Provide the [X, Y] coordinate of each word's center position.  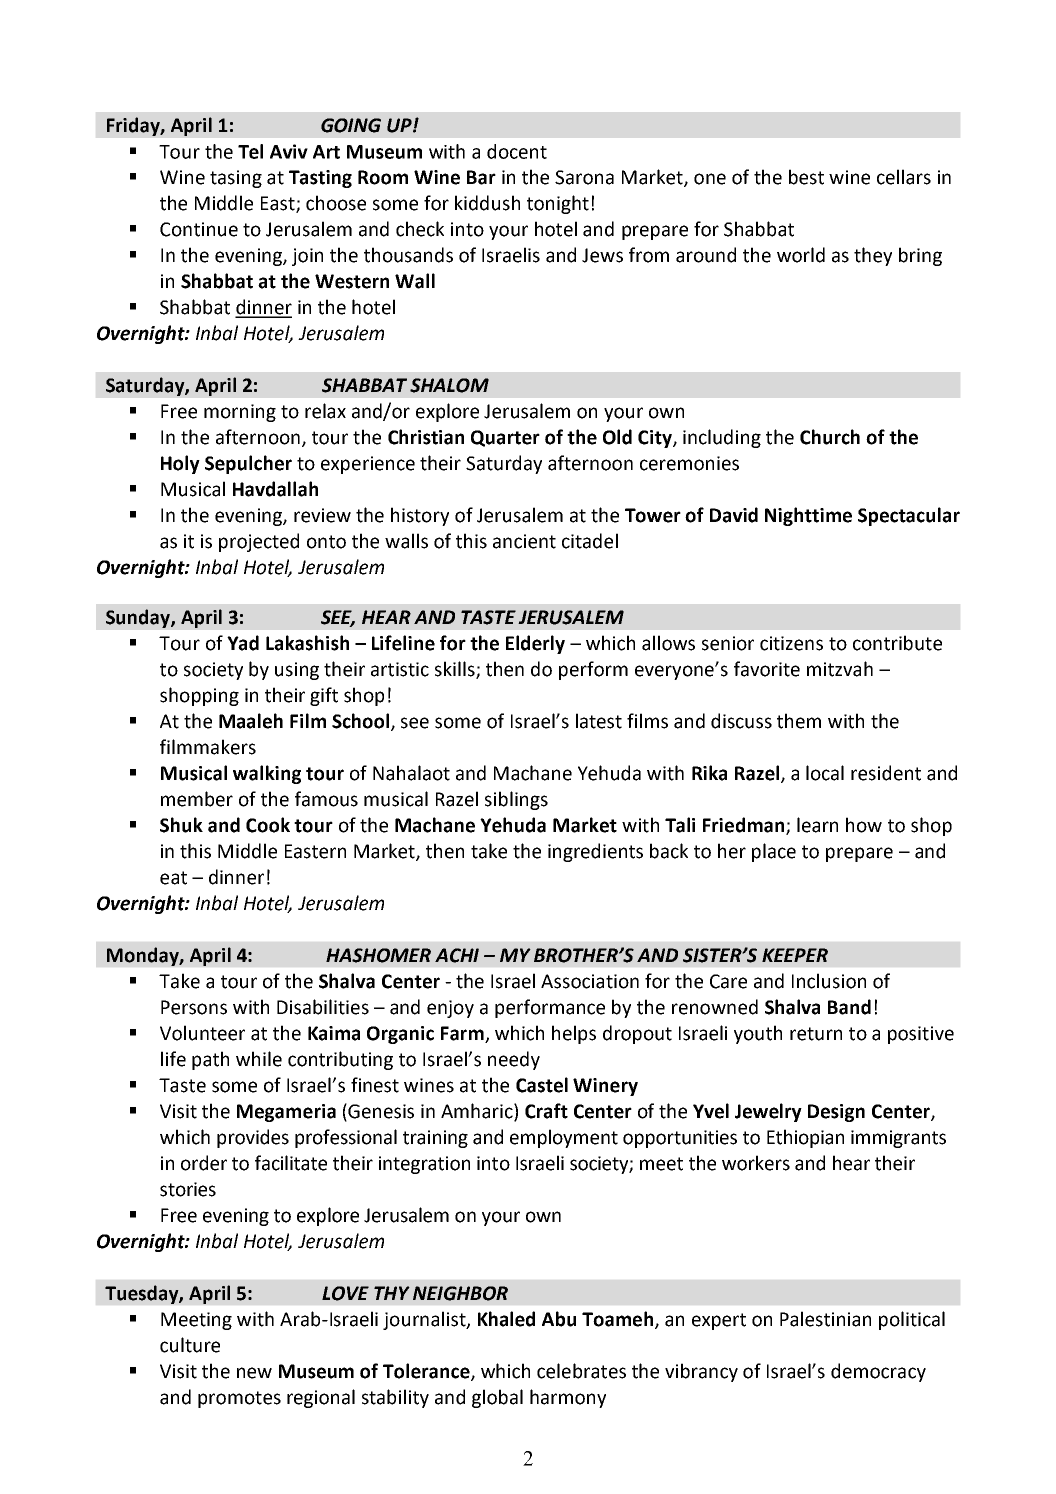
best [806, 177]
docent [517, 151]
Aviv [289, 151]
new [254, 1373]
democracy [878, 1372]
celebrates [581, 1371]
